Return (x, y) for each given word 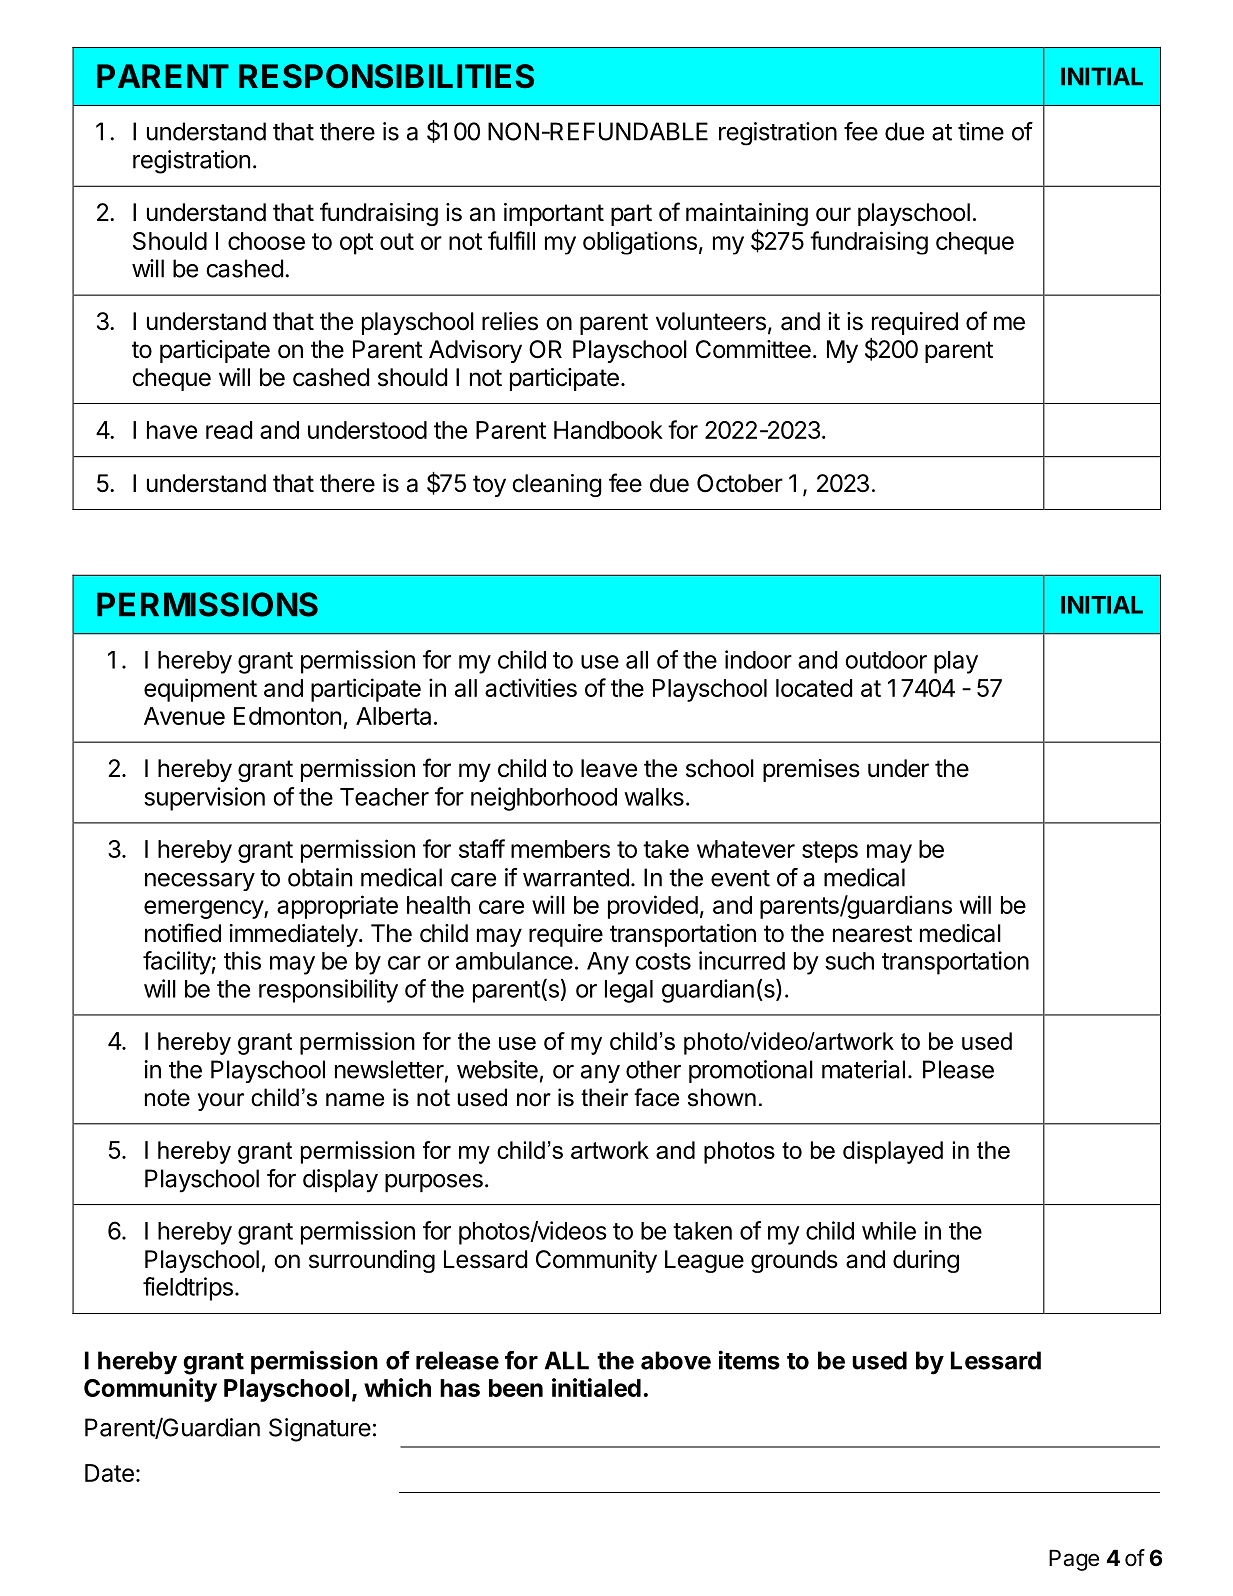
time (981, 131)
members (560, 849)
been (516, 1388)
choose (266, 241)
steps (830, 852)
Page (1074, 1560)
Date (109, 1473)
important (554, 214)
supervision (204, 799)
